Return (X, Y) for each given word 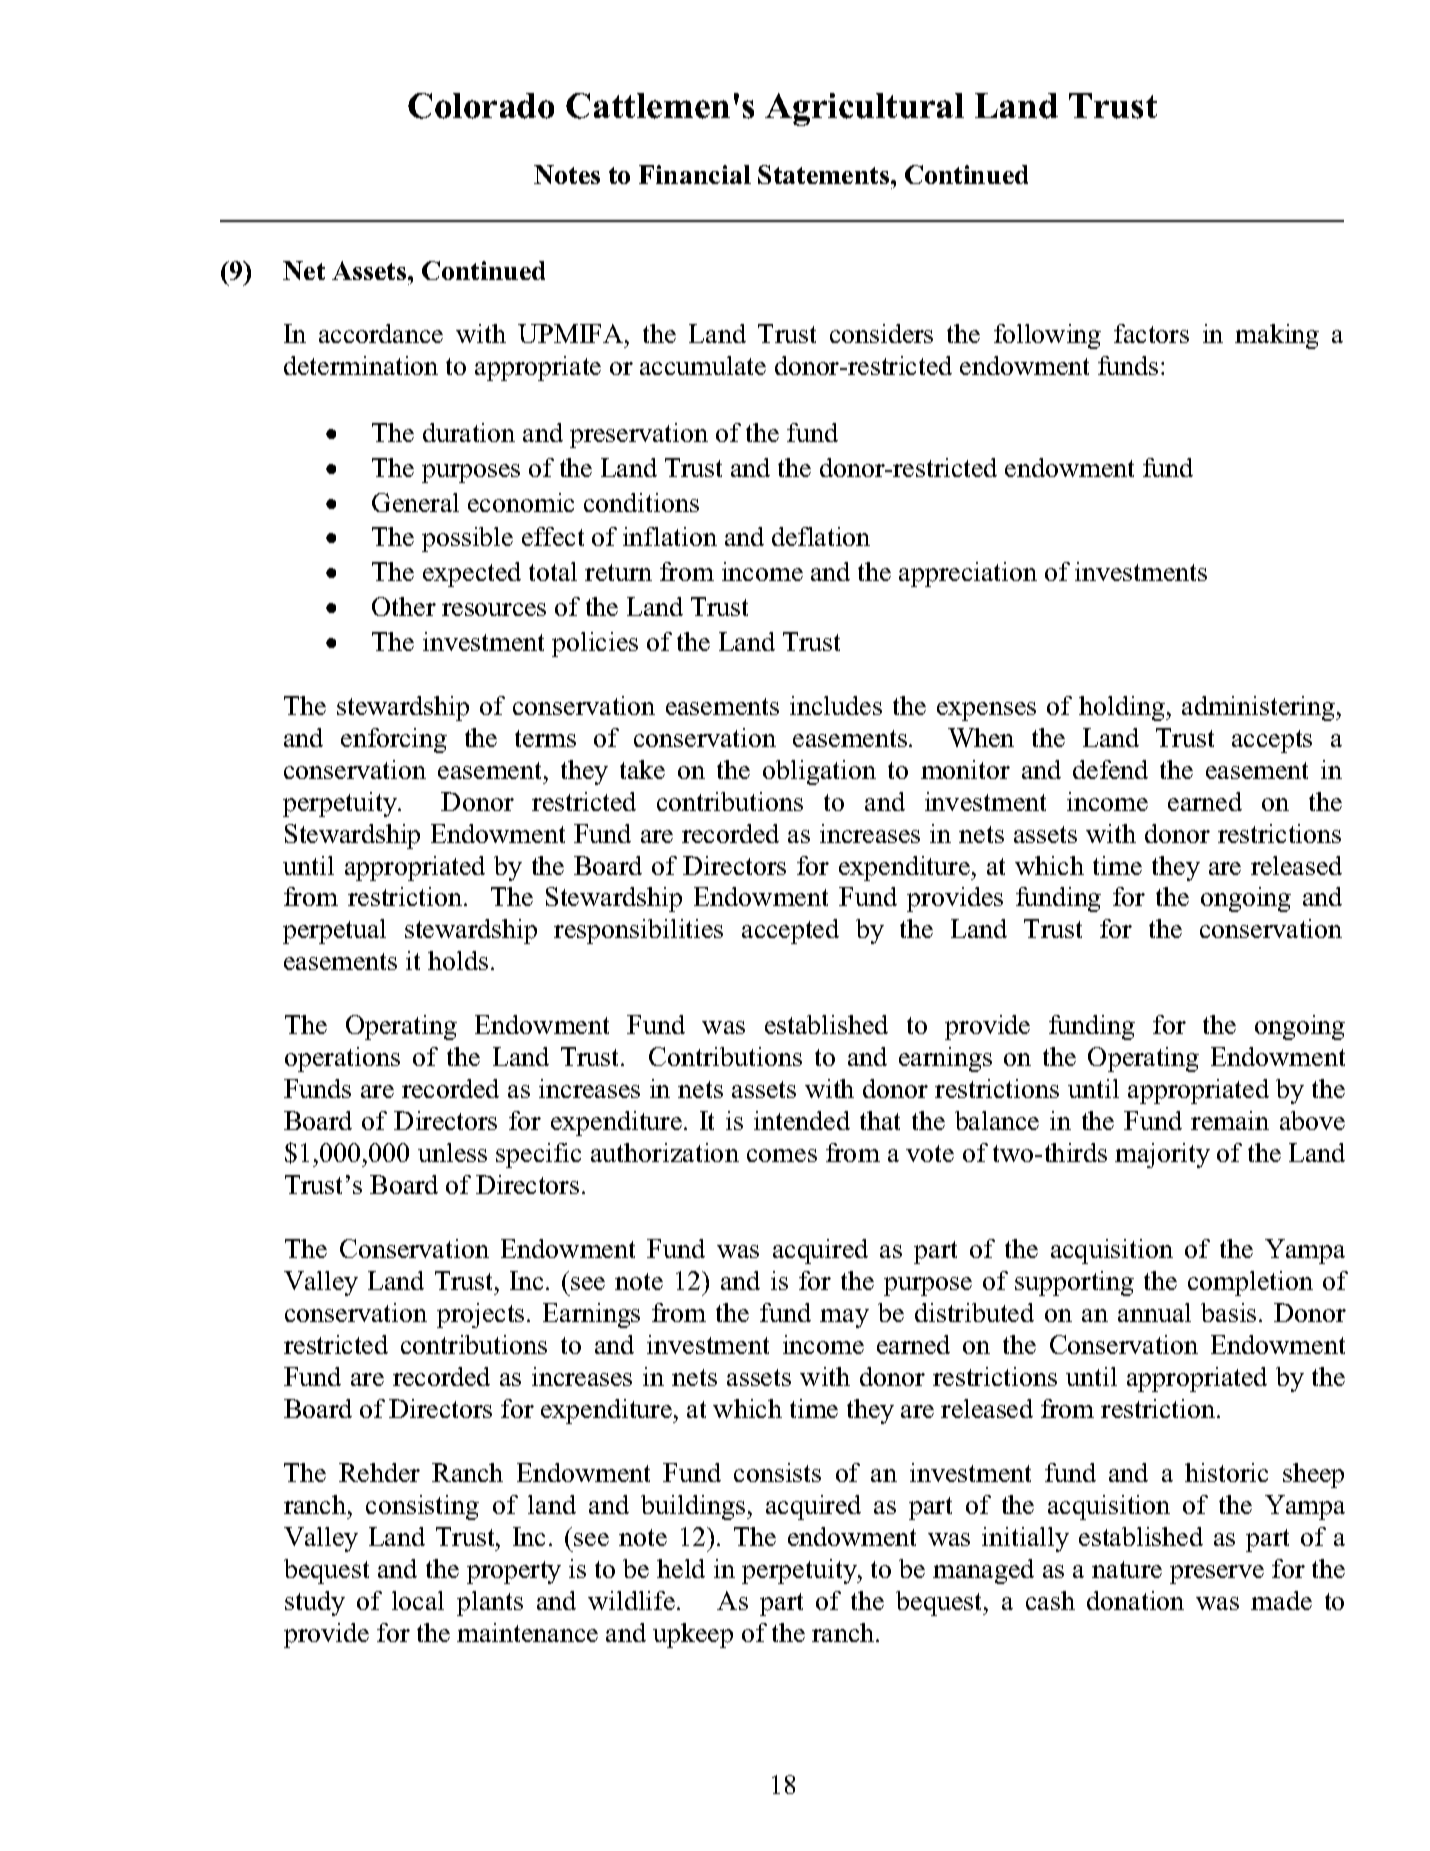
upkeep (693, 1635)
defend (1110, 769)
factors (1151, 333)
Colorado (481, 106)
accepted (790, 931)
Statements (825, 174)
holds (458, 960)
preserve (1217, 1574)
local (418, 1600)
